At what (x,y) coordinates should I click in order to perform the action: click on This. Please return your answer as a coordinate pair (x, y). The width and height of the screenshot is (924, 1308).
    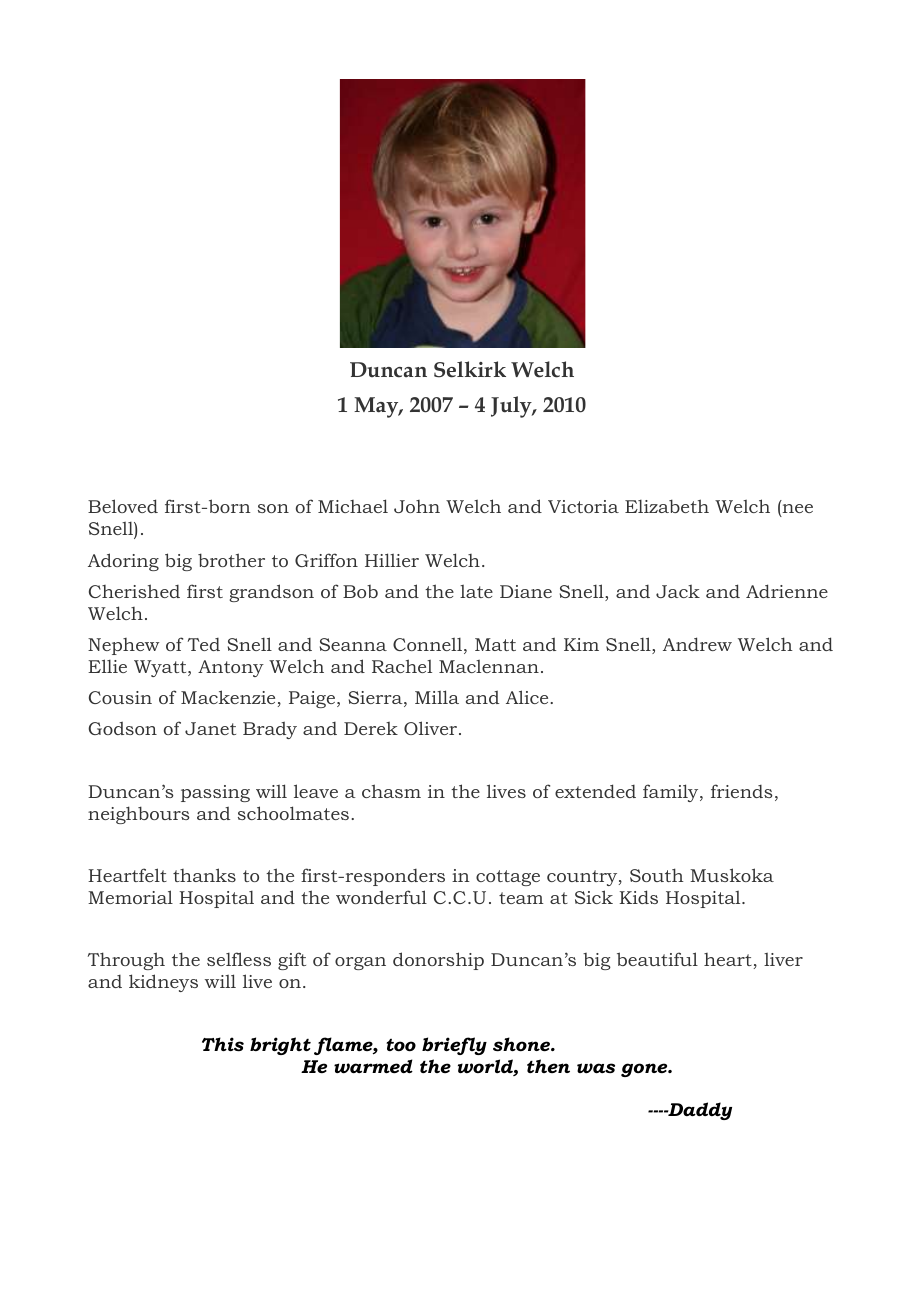
    Looking at the image, I should click on (223, 1044).
